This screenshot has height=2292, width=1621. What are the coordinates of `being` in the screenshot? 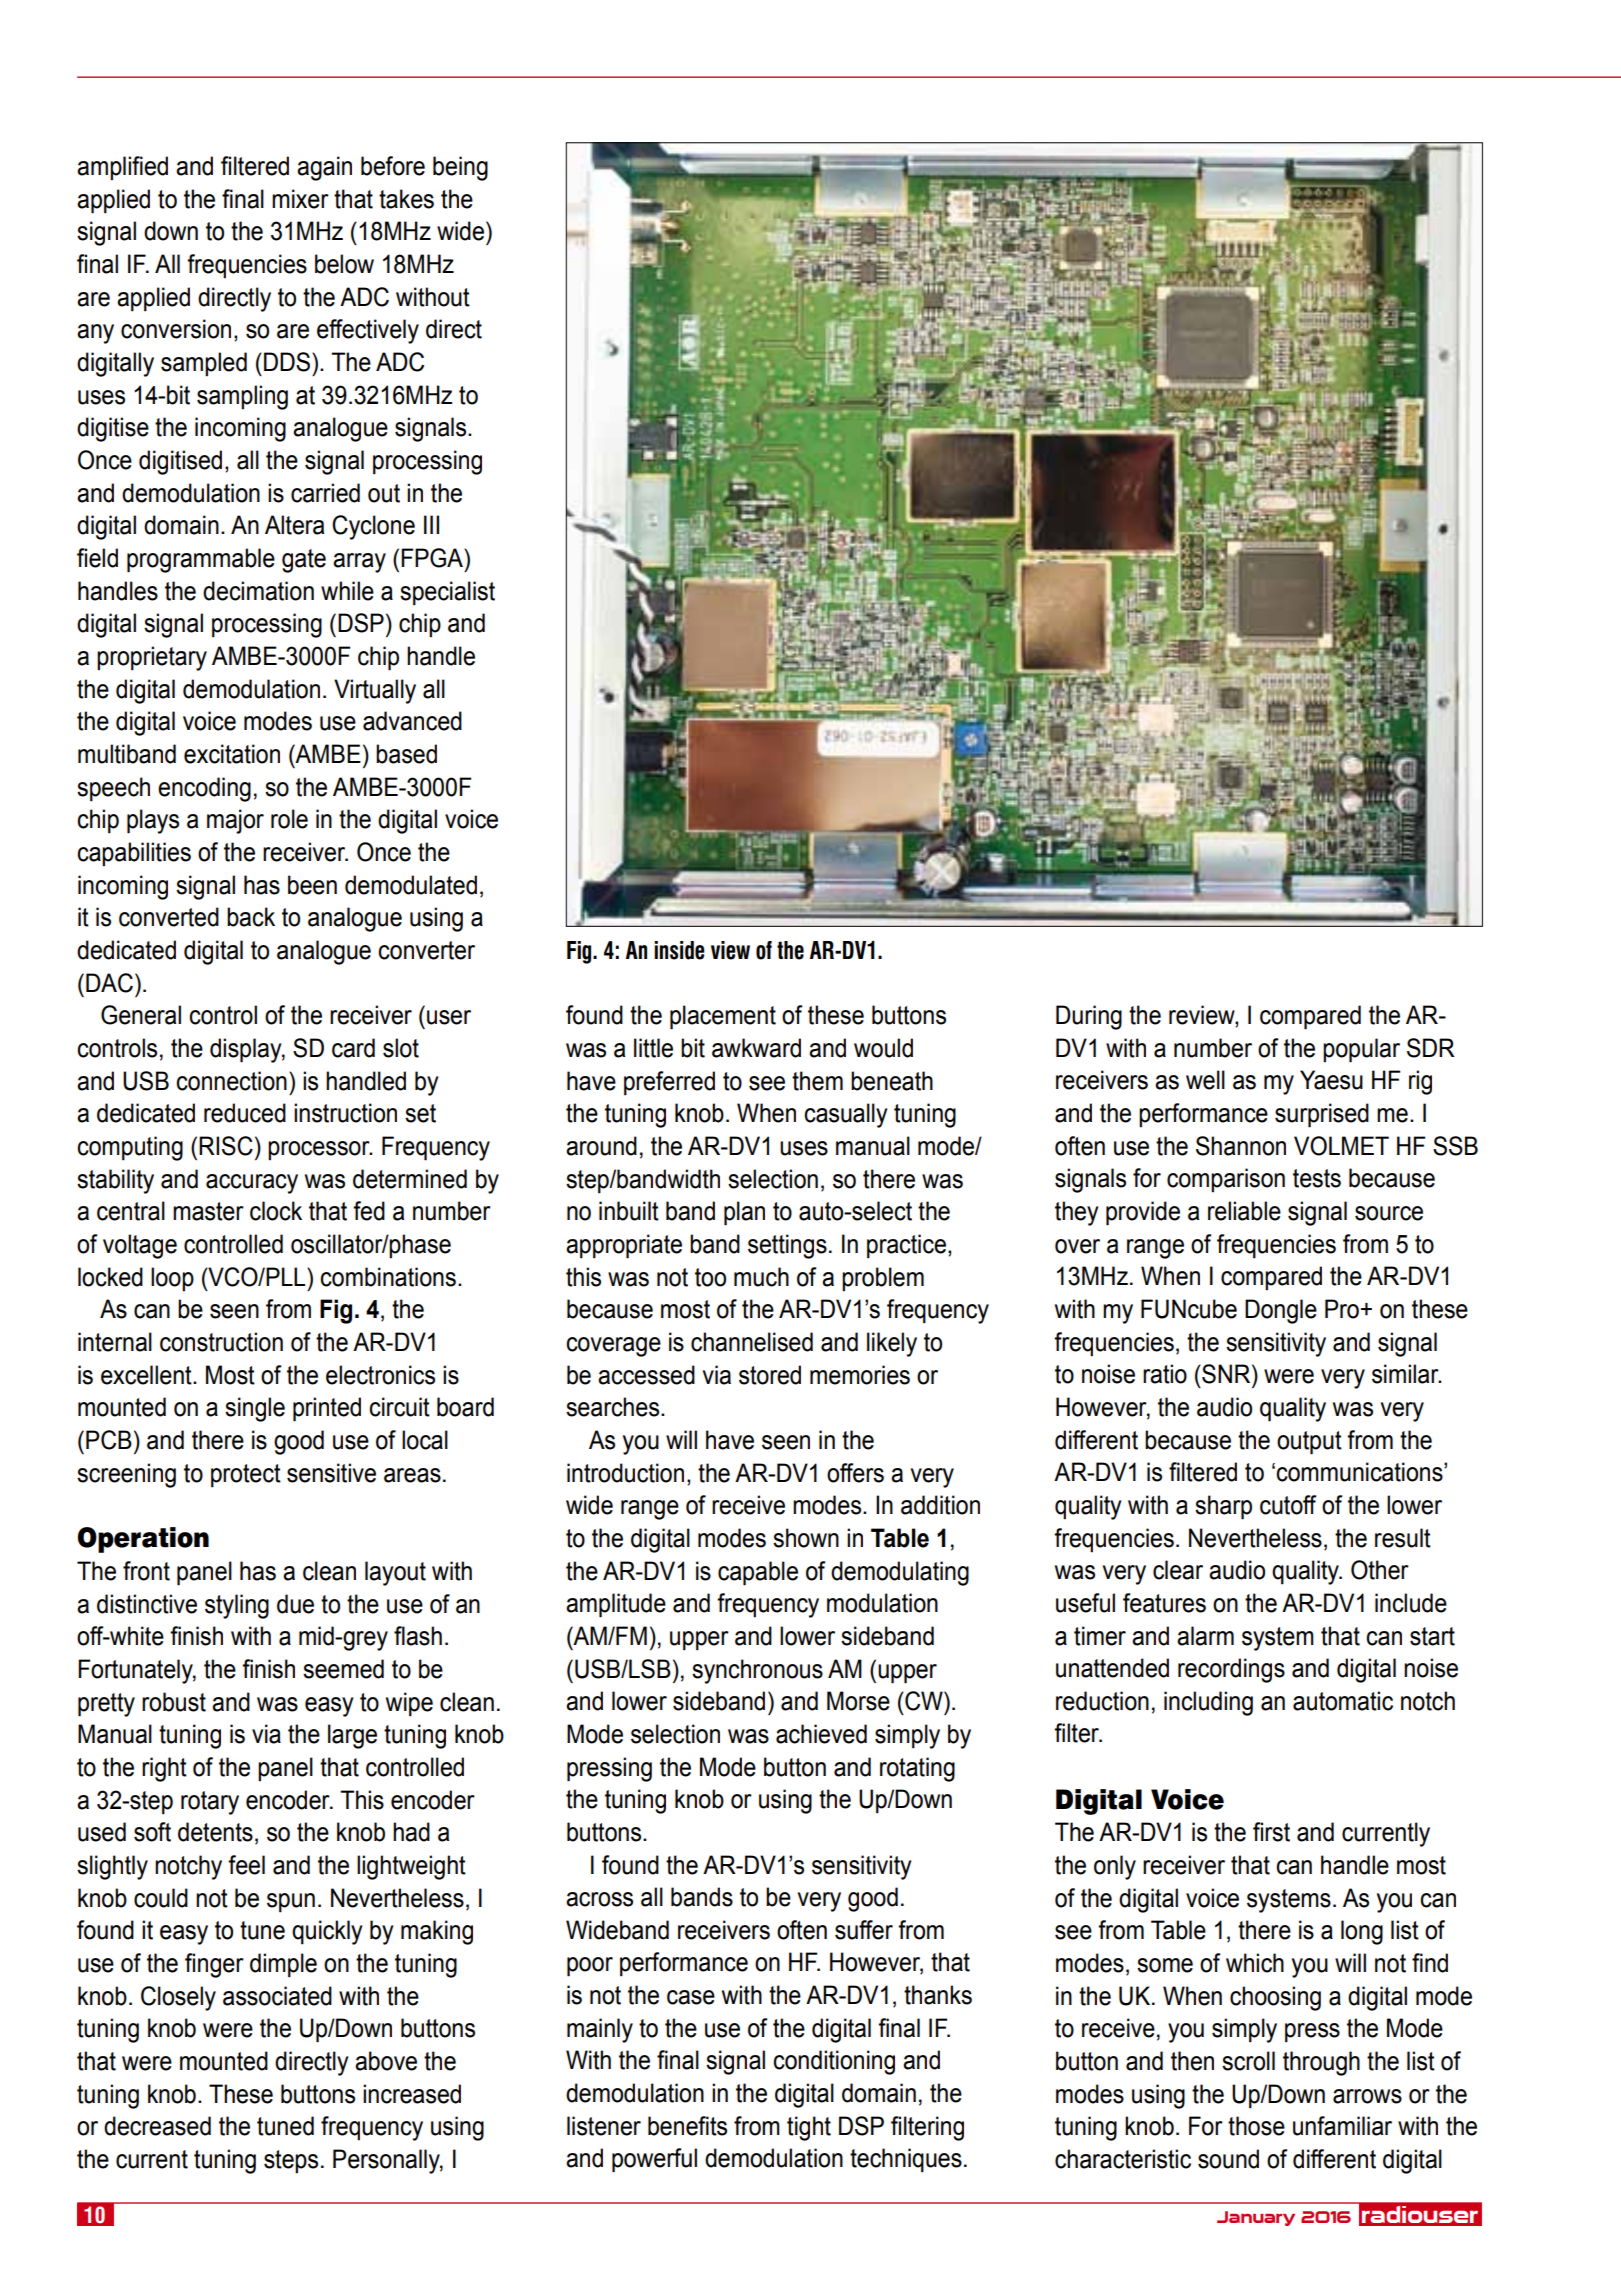 It's located at (460, 168).
